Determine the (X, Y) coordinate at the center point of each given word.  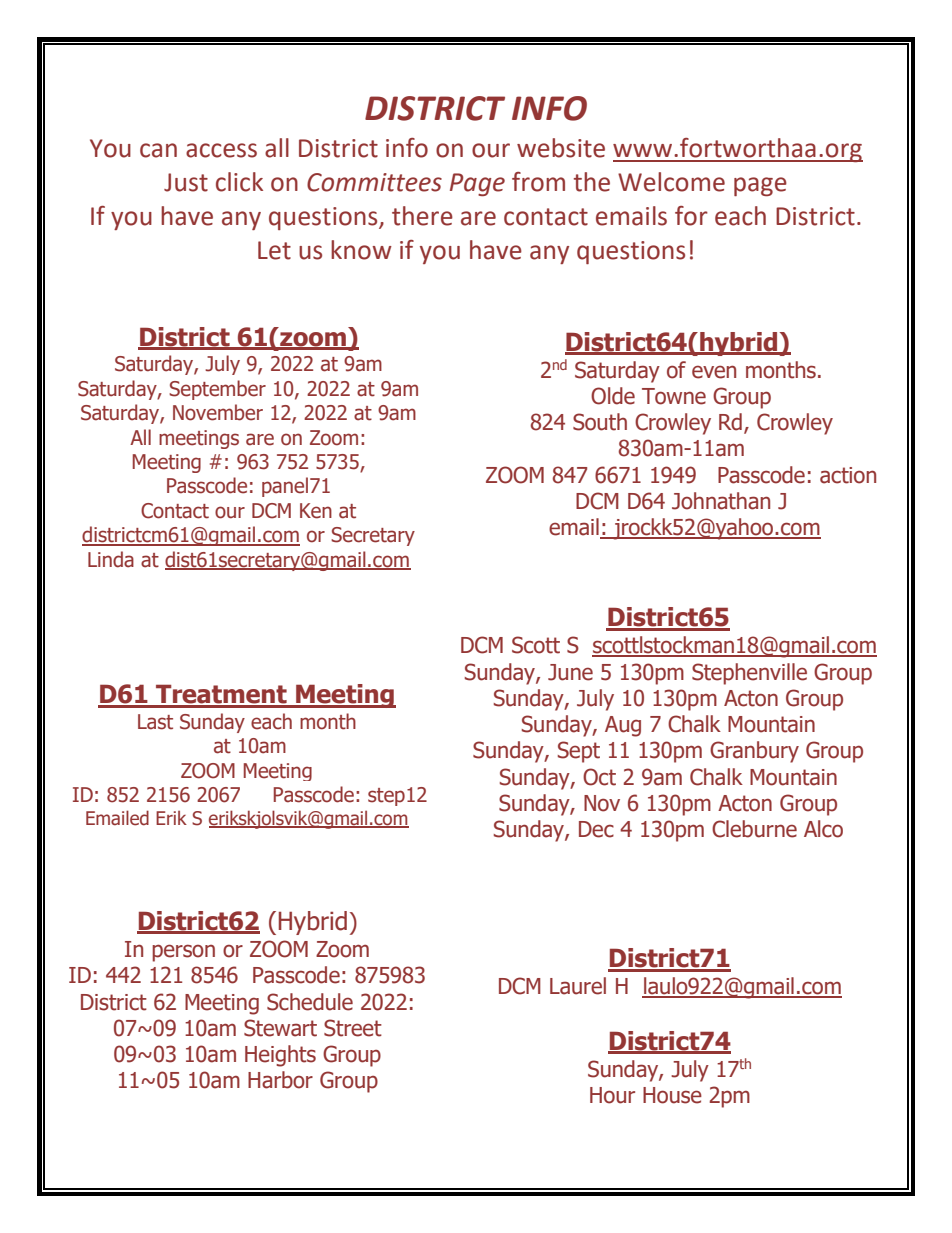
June (570, 672)
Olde (613, 396)
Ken (316, 511)
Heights (280, 1056)
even (714, 372)
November (218, 412)
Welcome (671, 182)
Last (155, 722)
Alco (823, 829)
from (538, 182)
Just (186, 182)
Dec (596, 829)
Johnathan (721, 501)
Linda (111, 559)
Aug (623, 726)
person (183, 953)
